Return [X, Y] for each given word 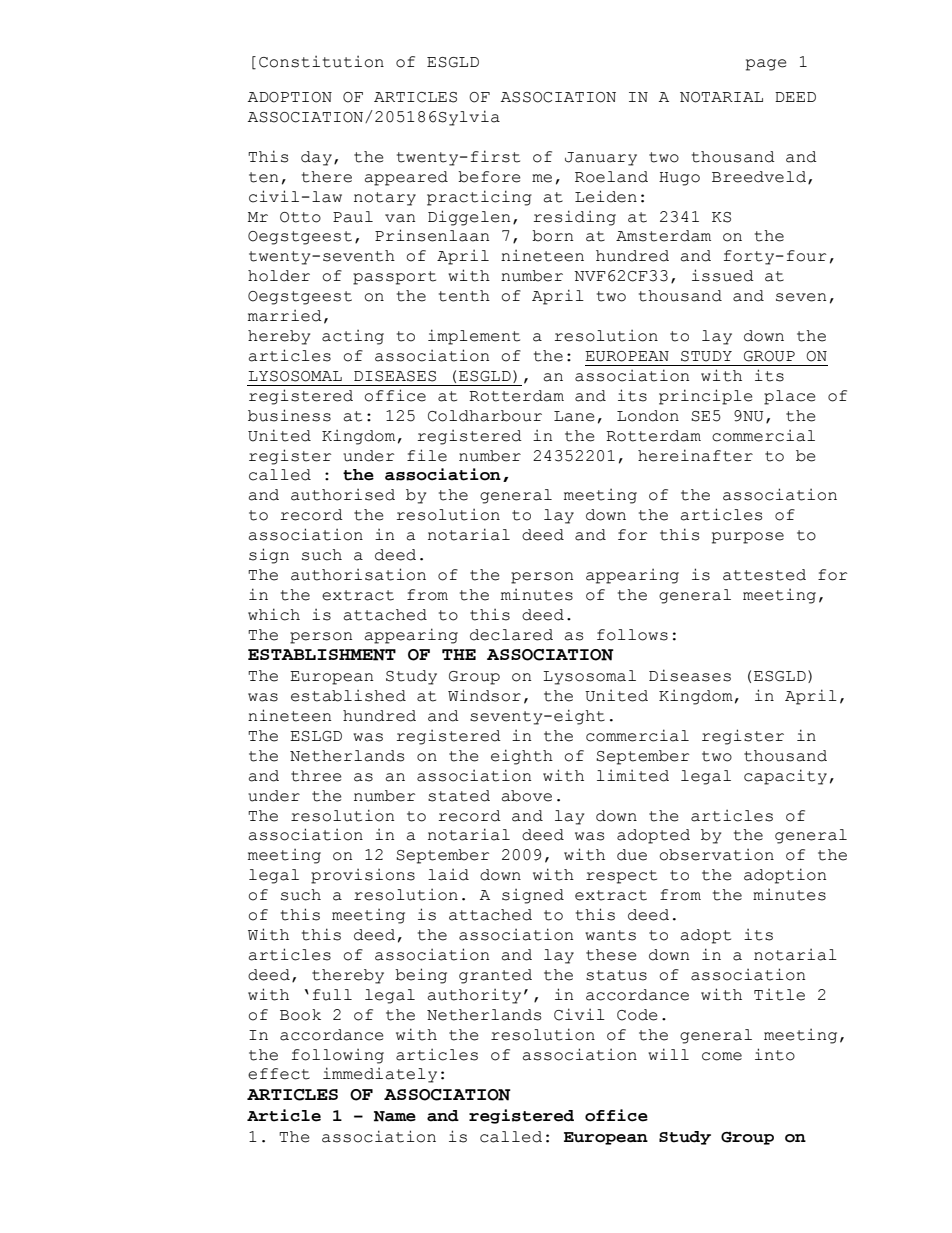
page [766, 65]
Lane [574, 416]
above [527, 796]
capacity [785, 777]
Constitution [321, 62]
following [338, 1056]
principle [706, 397]
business [289, 415]
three [316, 776]
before [489, 177]
